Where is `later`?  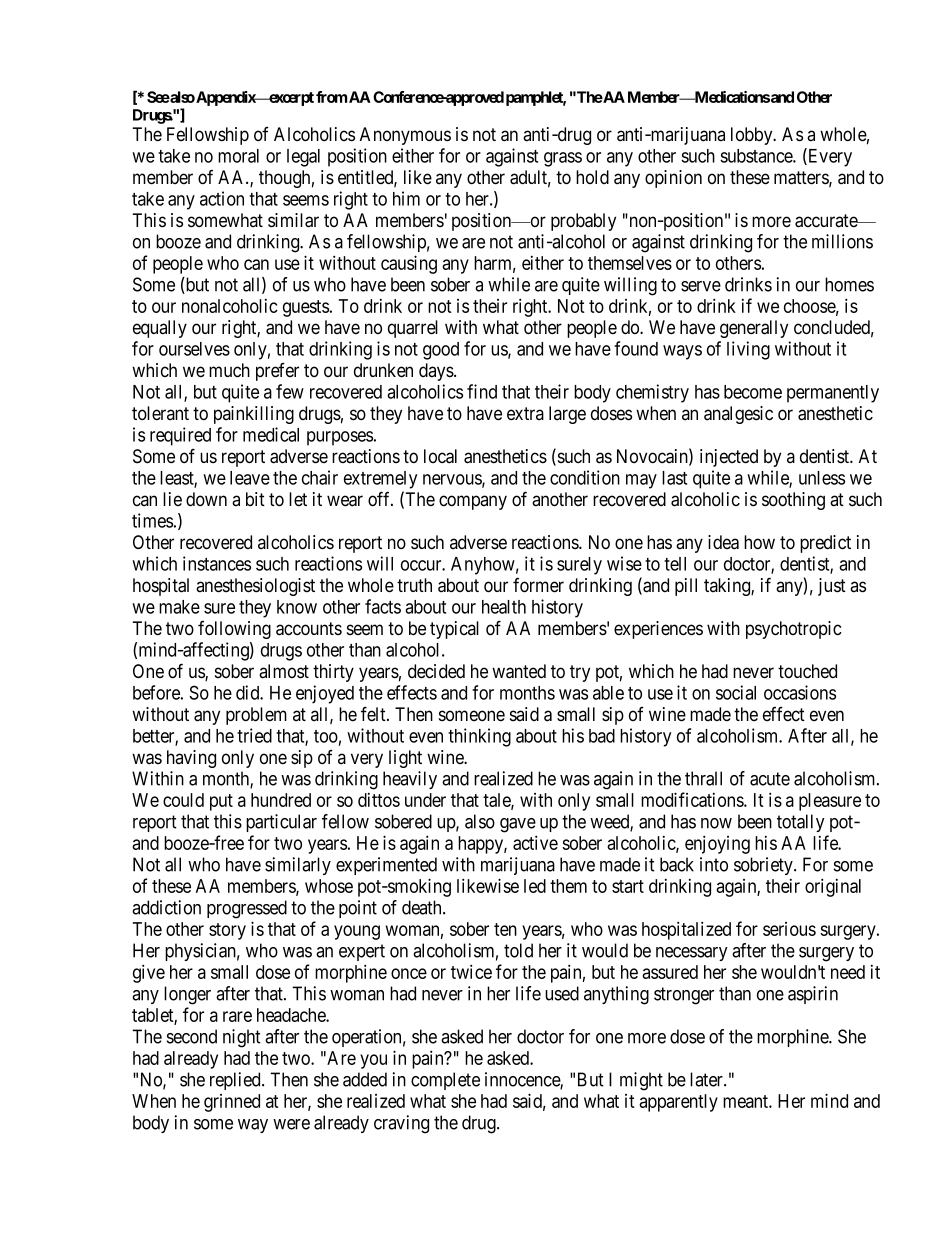
later is located at coordinates (707, 1079).
